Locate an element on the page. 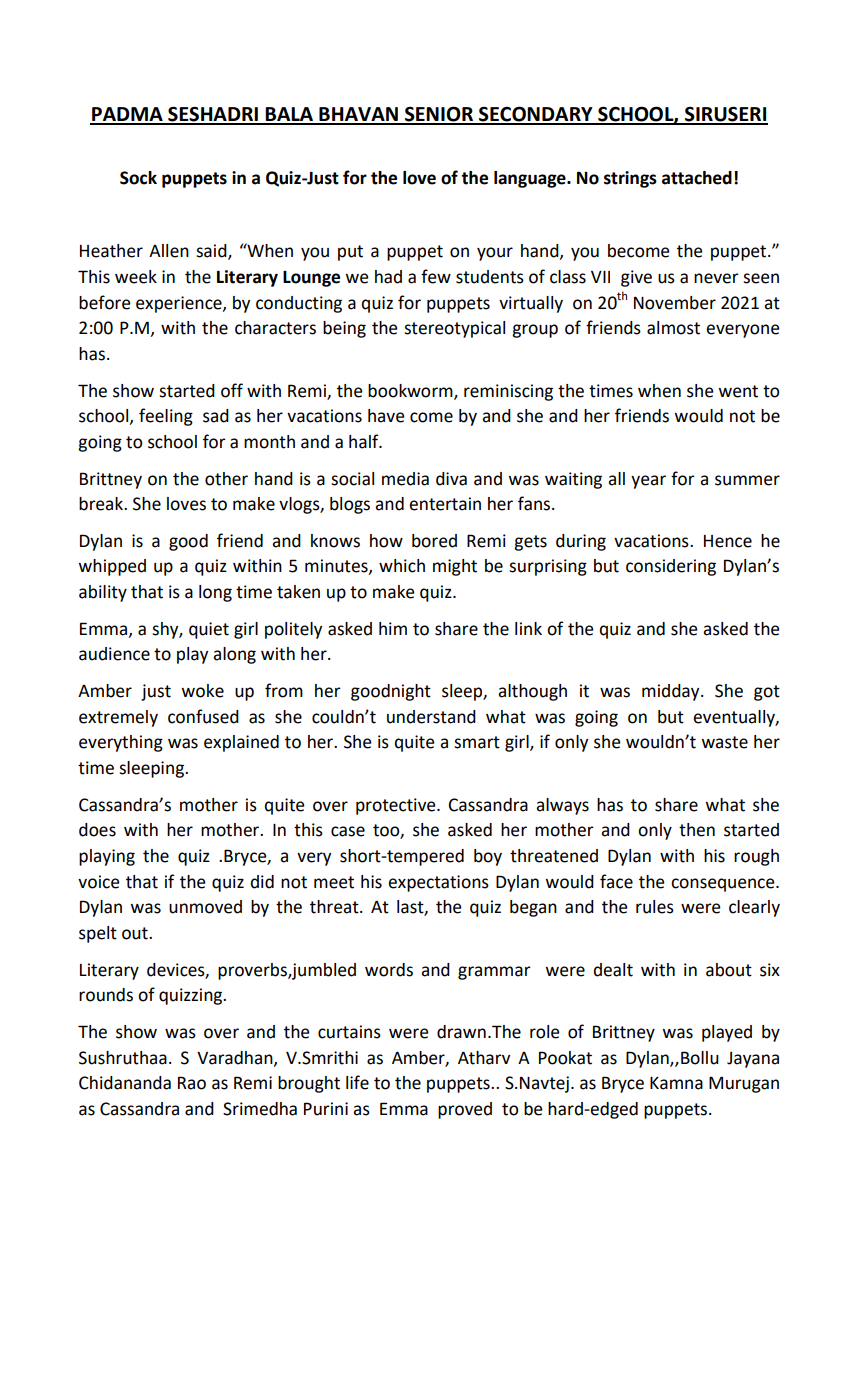  SENIOR is located at coordinates (439, 115).
